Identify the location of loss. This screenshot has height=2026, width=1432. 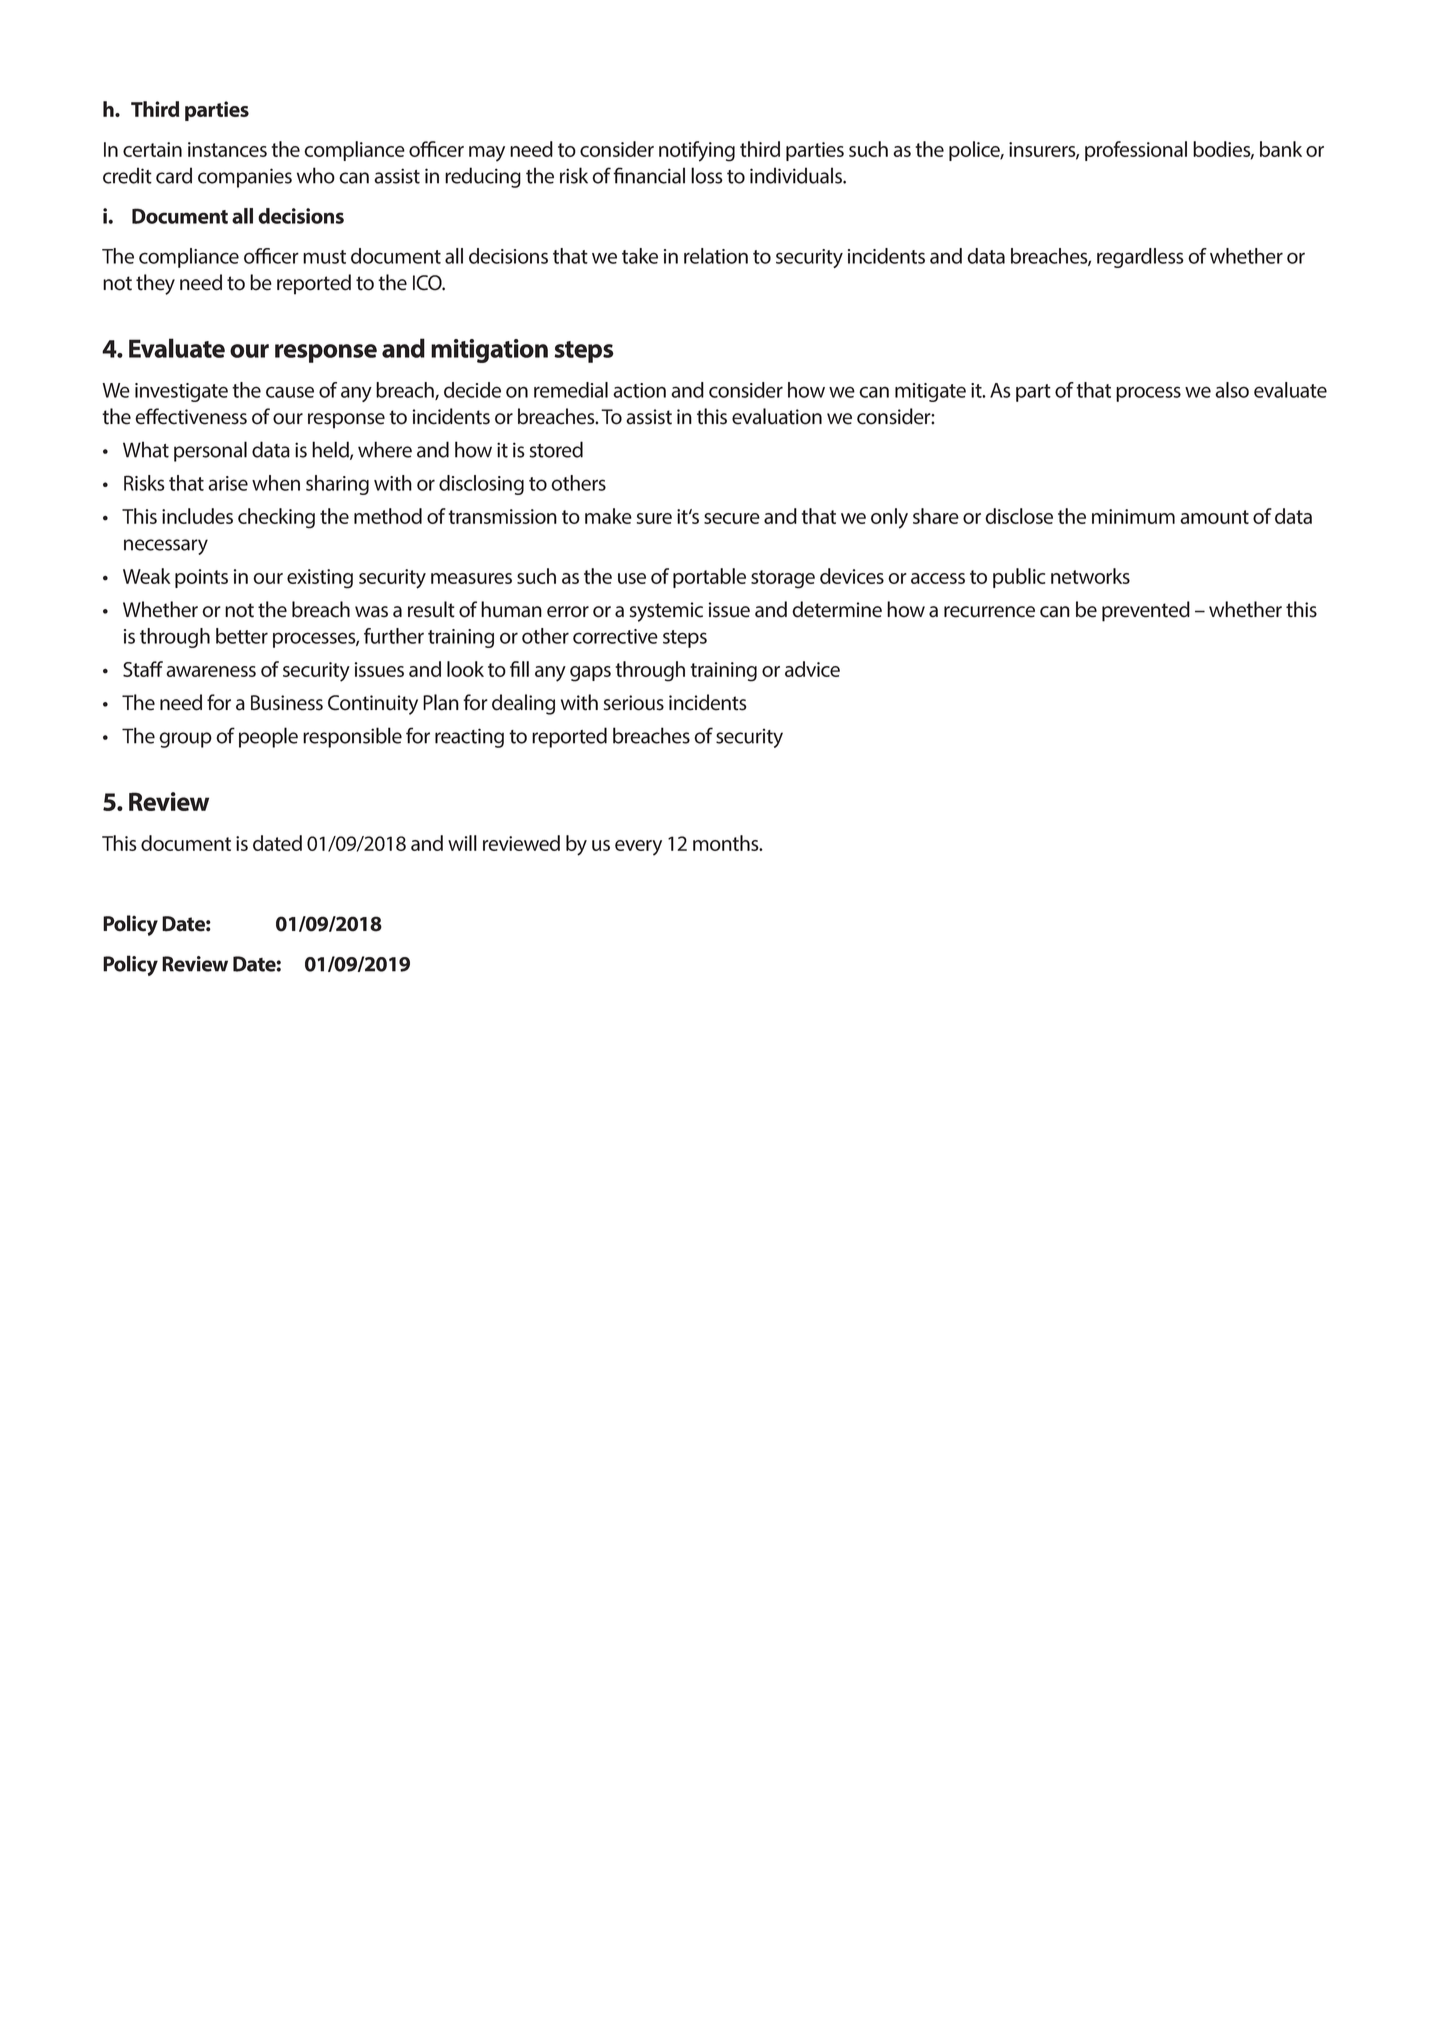
(707, 175).
